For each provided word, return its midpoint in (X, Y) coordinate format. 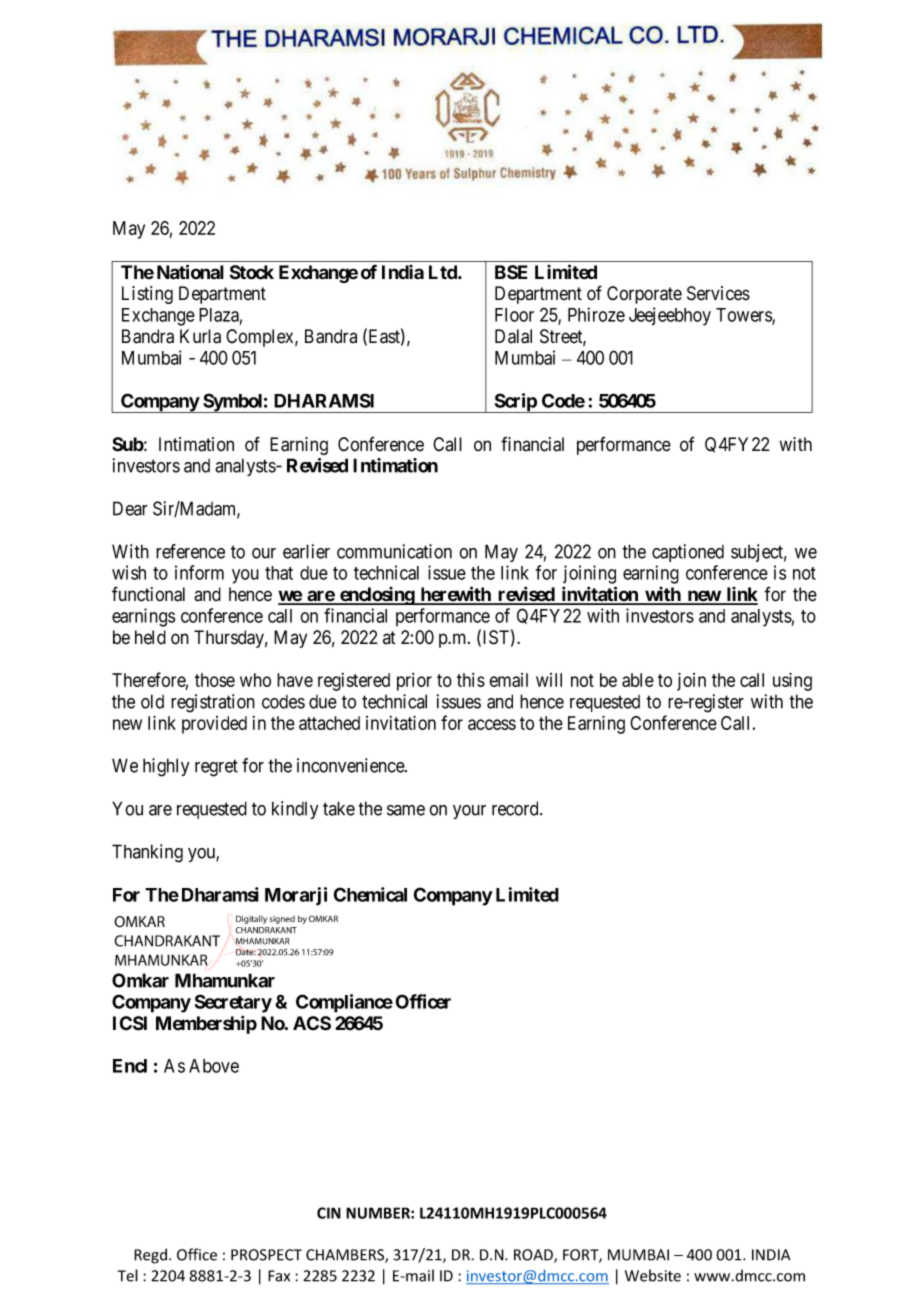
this (471, 680)
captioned (688, 553)
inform (199, 572)
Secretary (233, 1003)
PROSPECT (266, 1255)
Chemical (370, 894)
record (516, 808)
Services (718, 293)
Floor (514, 315)
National (190, 272)
